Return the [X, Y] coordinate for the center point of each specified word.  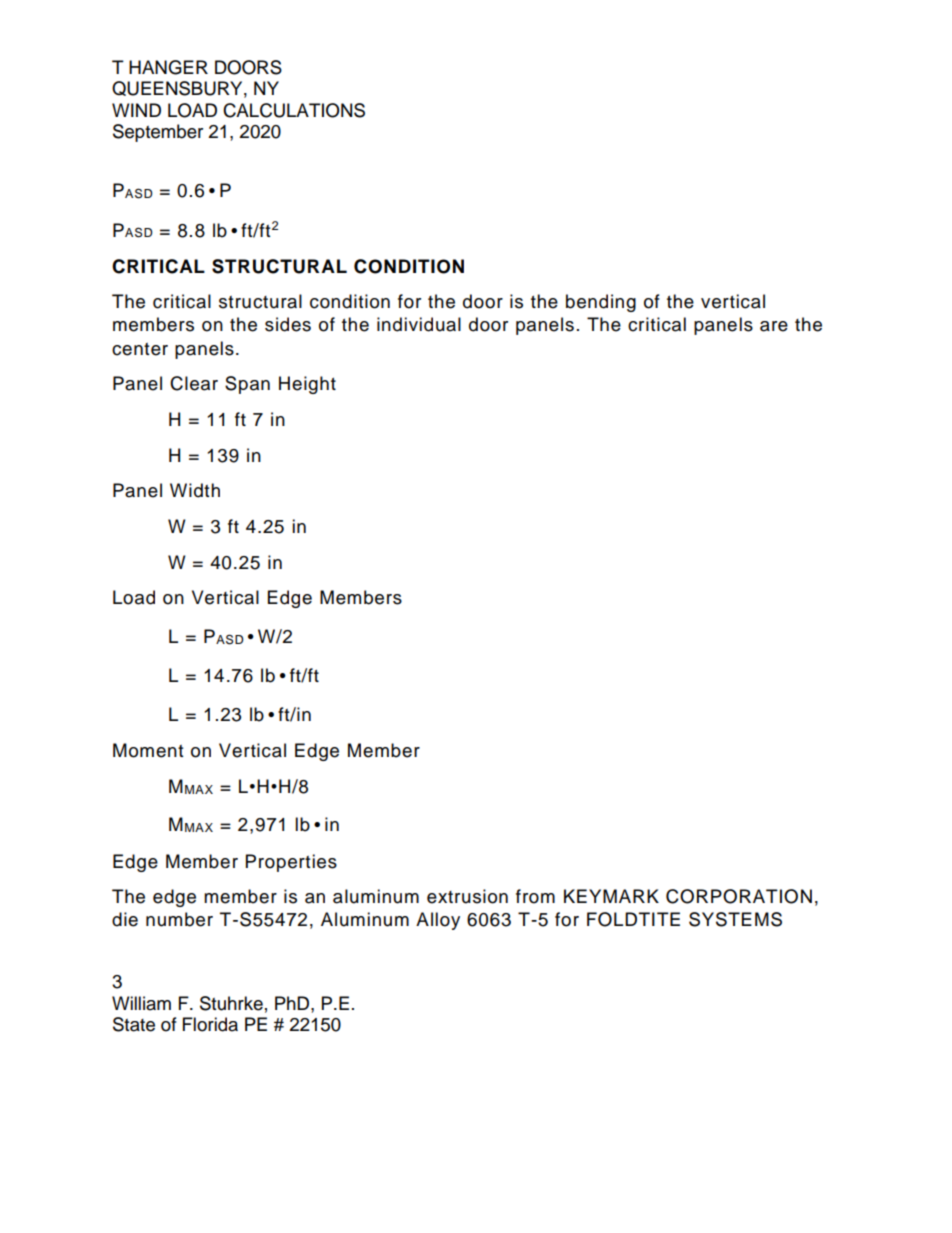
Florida [210, 1024]
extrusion [467, 896]
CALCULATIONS [294, 110]
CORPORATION [739, 896]
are [774, 326]
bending [601, 303]
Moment [148, 750]
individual [419, 324]
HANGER [168, 67]
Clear [194, 383]
